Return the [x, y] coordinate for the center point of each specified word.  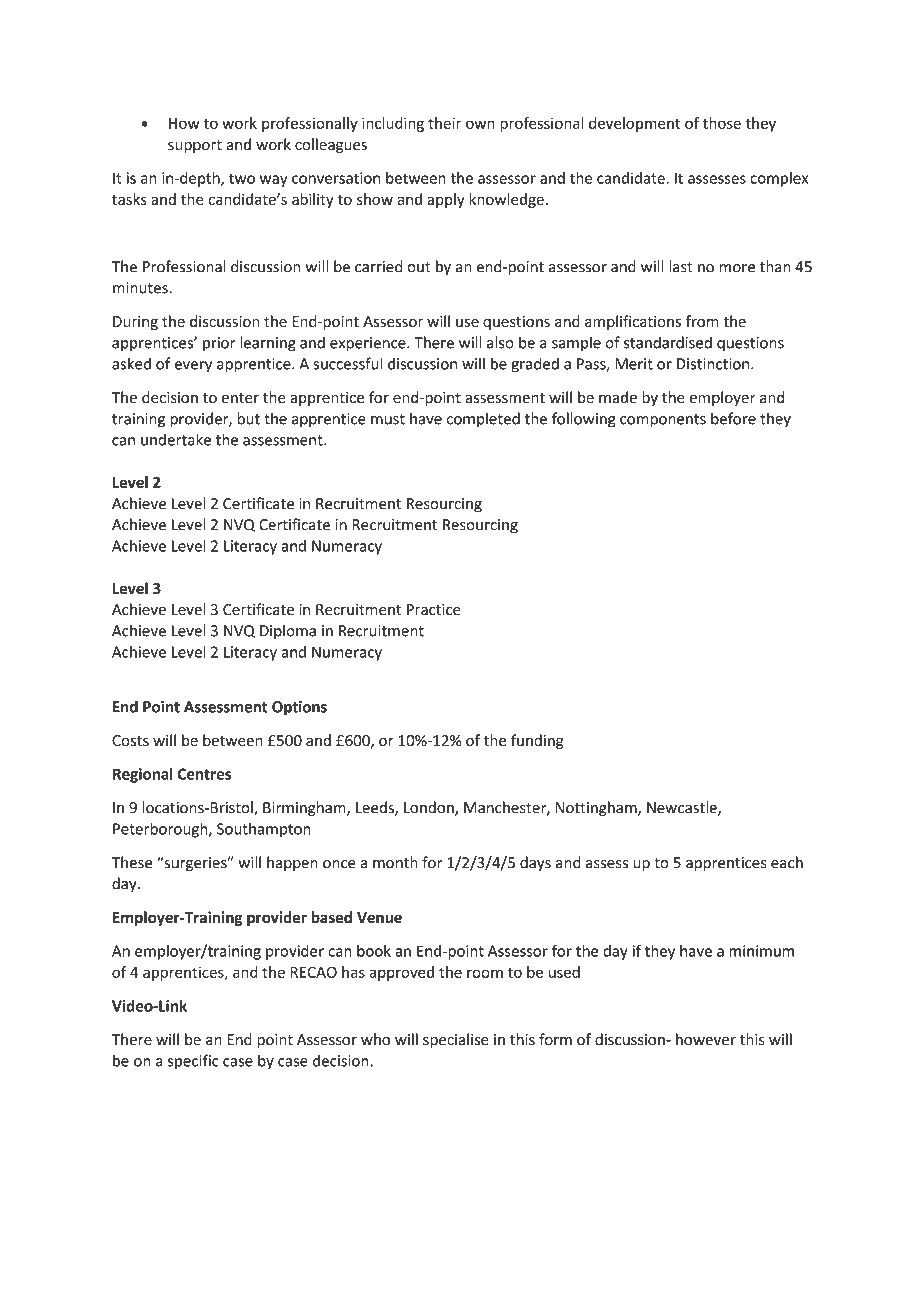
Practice [433, 610]
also [500, 342]
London [430, 808]
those [722, 123]
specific [193, 1061]
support [195, 146]
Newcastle [683, 808]
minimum [761, 951]
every [193, 367]
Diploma [288, 631]
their [444, 123]
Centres [204, 774]
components [663, 421]
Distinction [714, 364]
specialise [456, 1040]
